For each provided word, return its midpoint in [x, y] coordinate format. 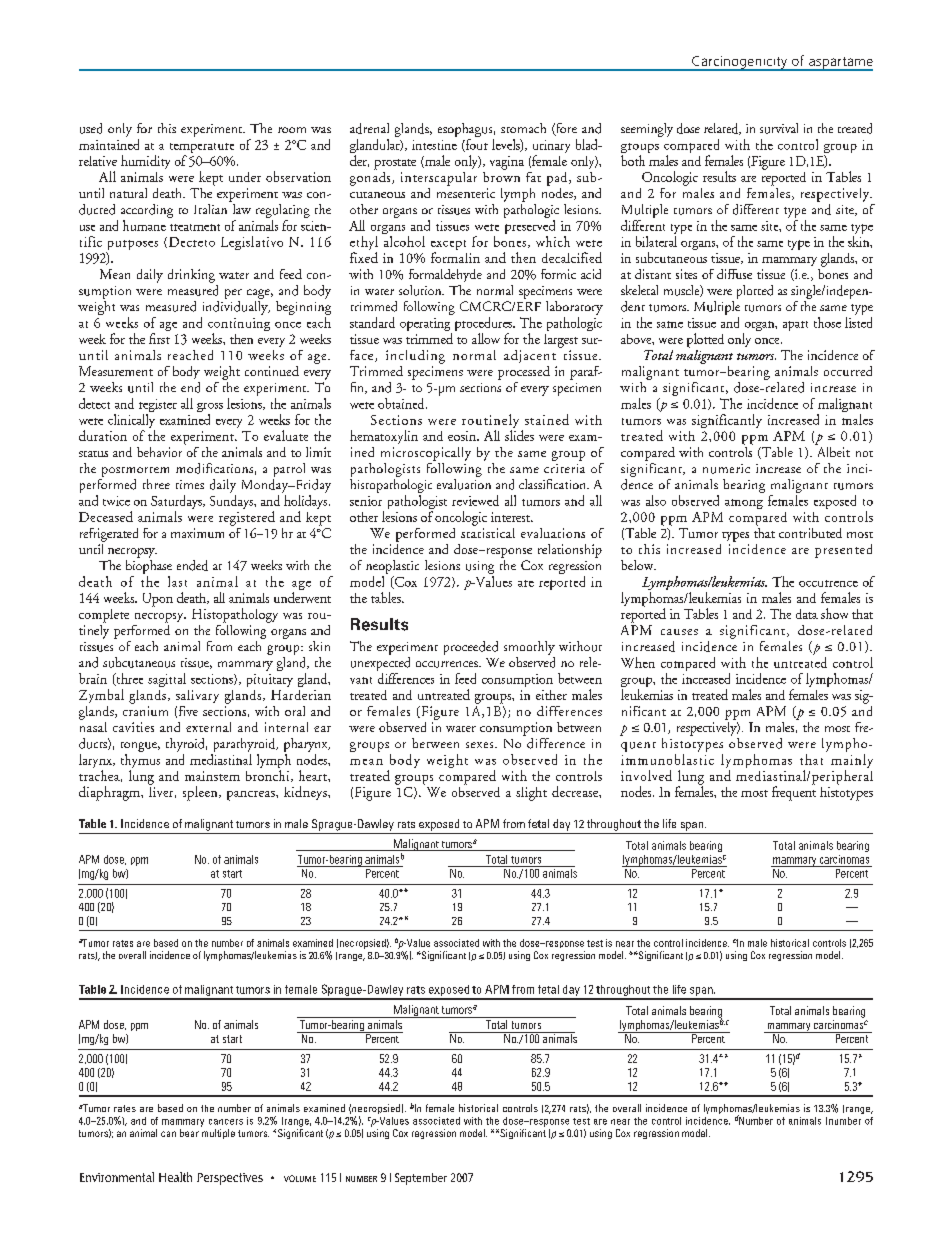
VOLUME [300, 1178]
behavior [159, 452]
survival [779, 128]
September [421, 1179]
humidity [145, 162]
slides [519, 435]
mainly [852, 762]
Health [175, 1177]
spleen [201, 793]
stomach [523, 128]
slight [531, 794]
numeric [726, 469]
